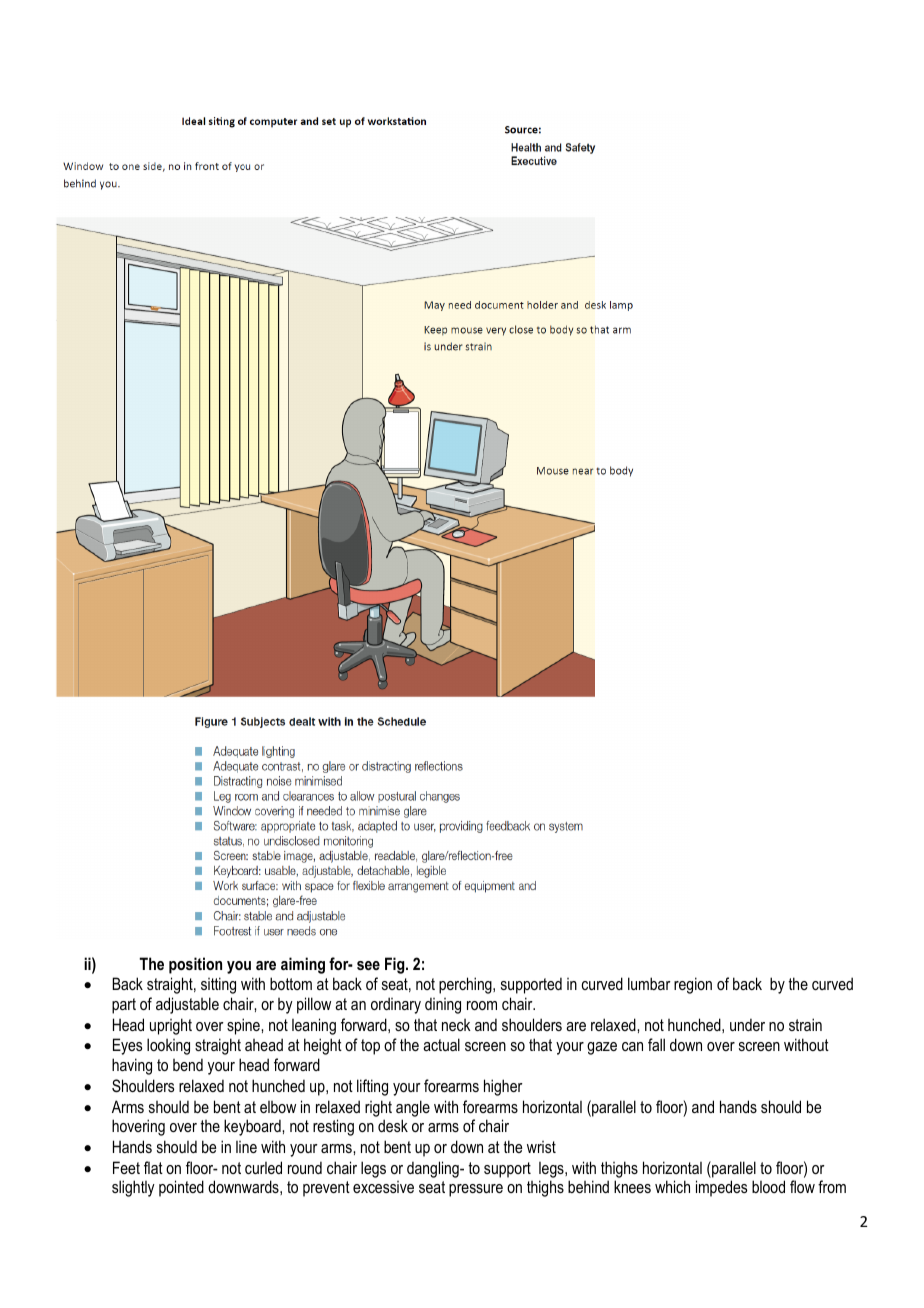 This page has height=1308, width=924. What do you see at coordinates (244, 1026) in the page?
I see `spine` at bounding box center [244, 1026].
